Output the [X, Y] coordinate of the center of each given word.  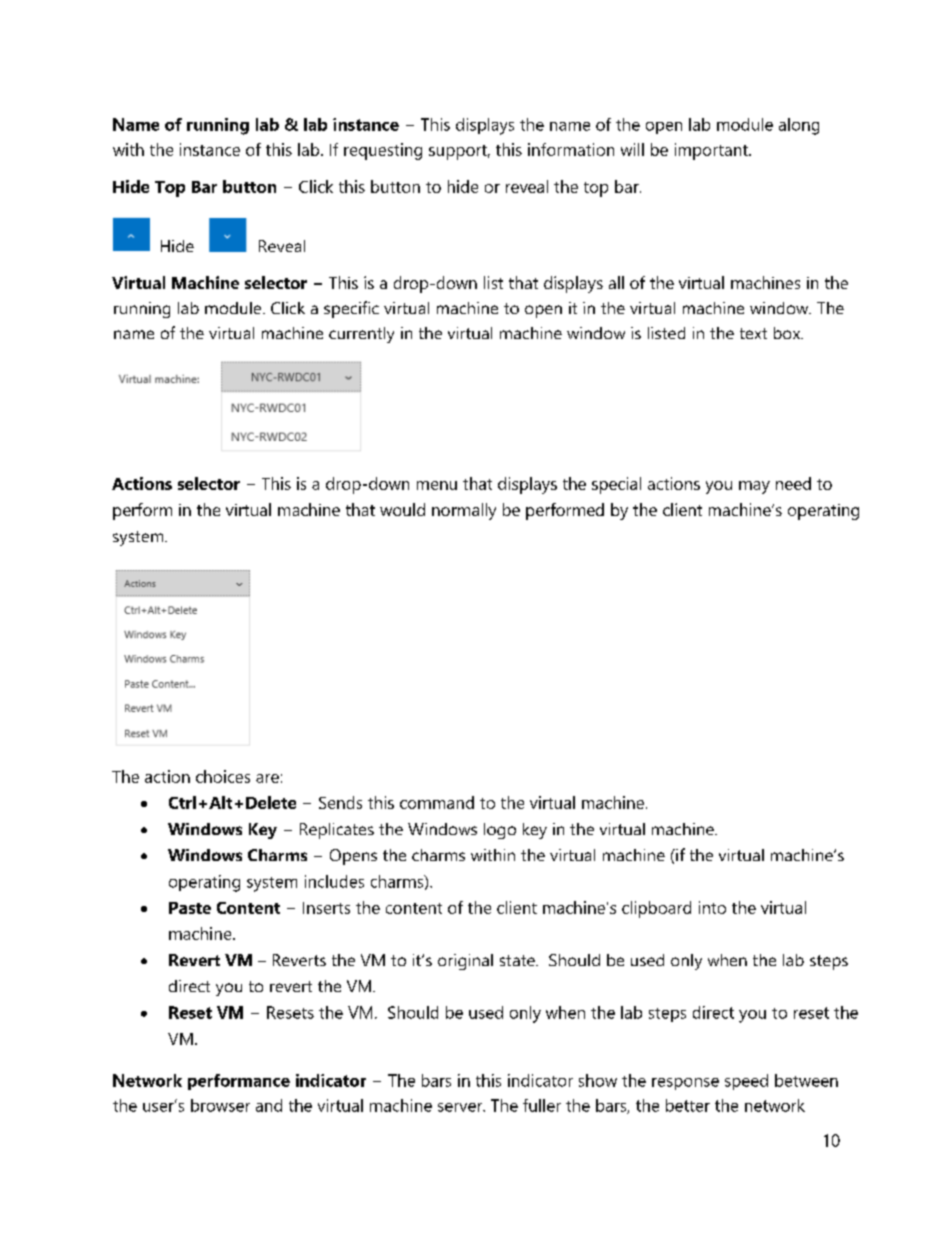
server [461, 1107]
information [571, 149]
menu [437, 485]
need [793, 483]
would [402, 509]
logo [500, 831]
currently [361, 335]
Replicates [337, 831]
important [712, 151]
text [753, 333]
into [712, 907]
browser [220, 1105]
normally [464, 511]
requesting [383, 151]
